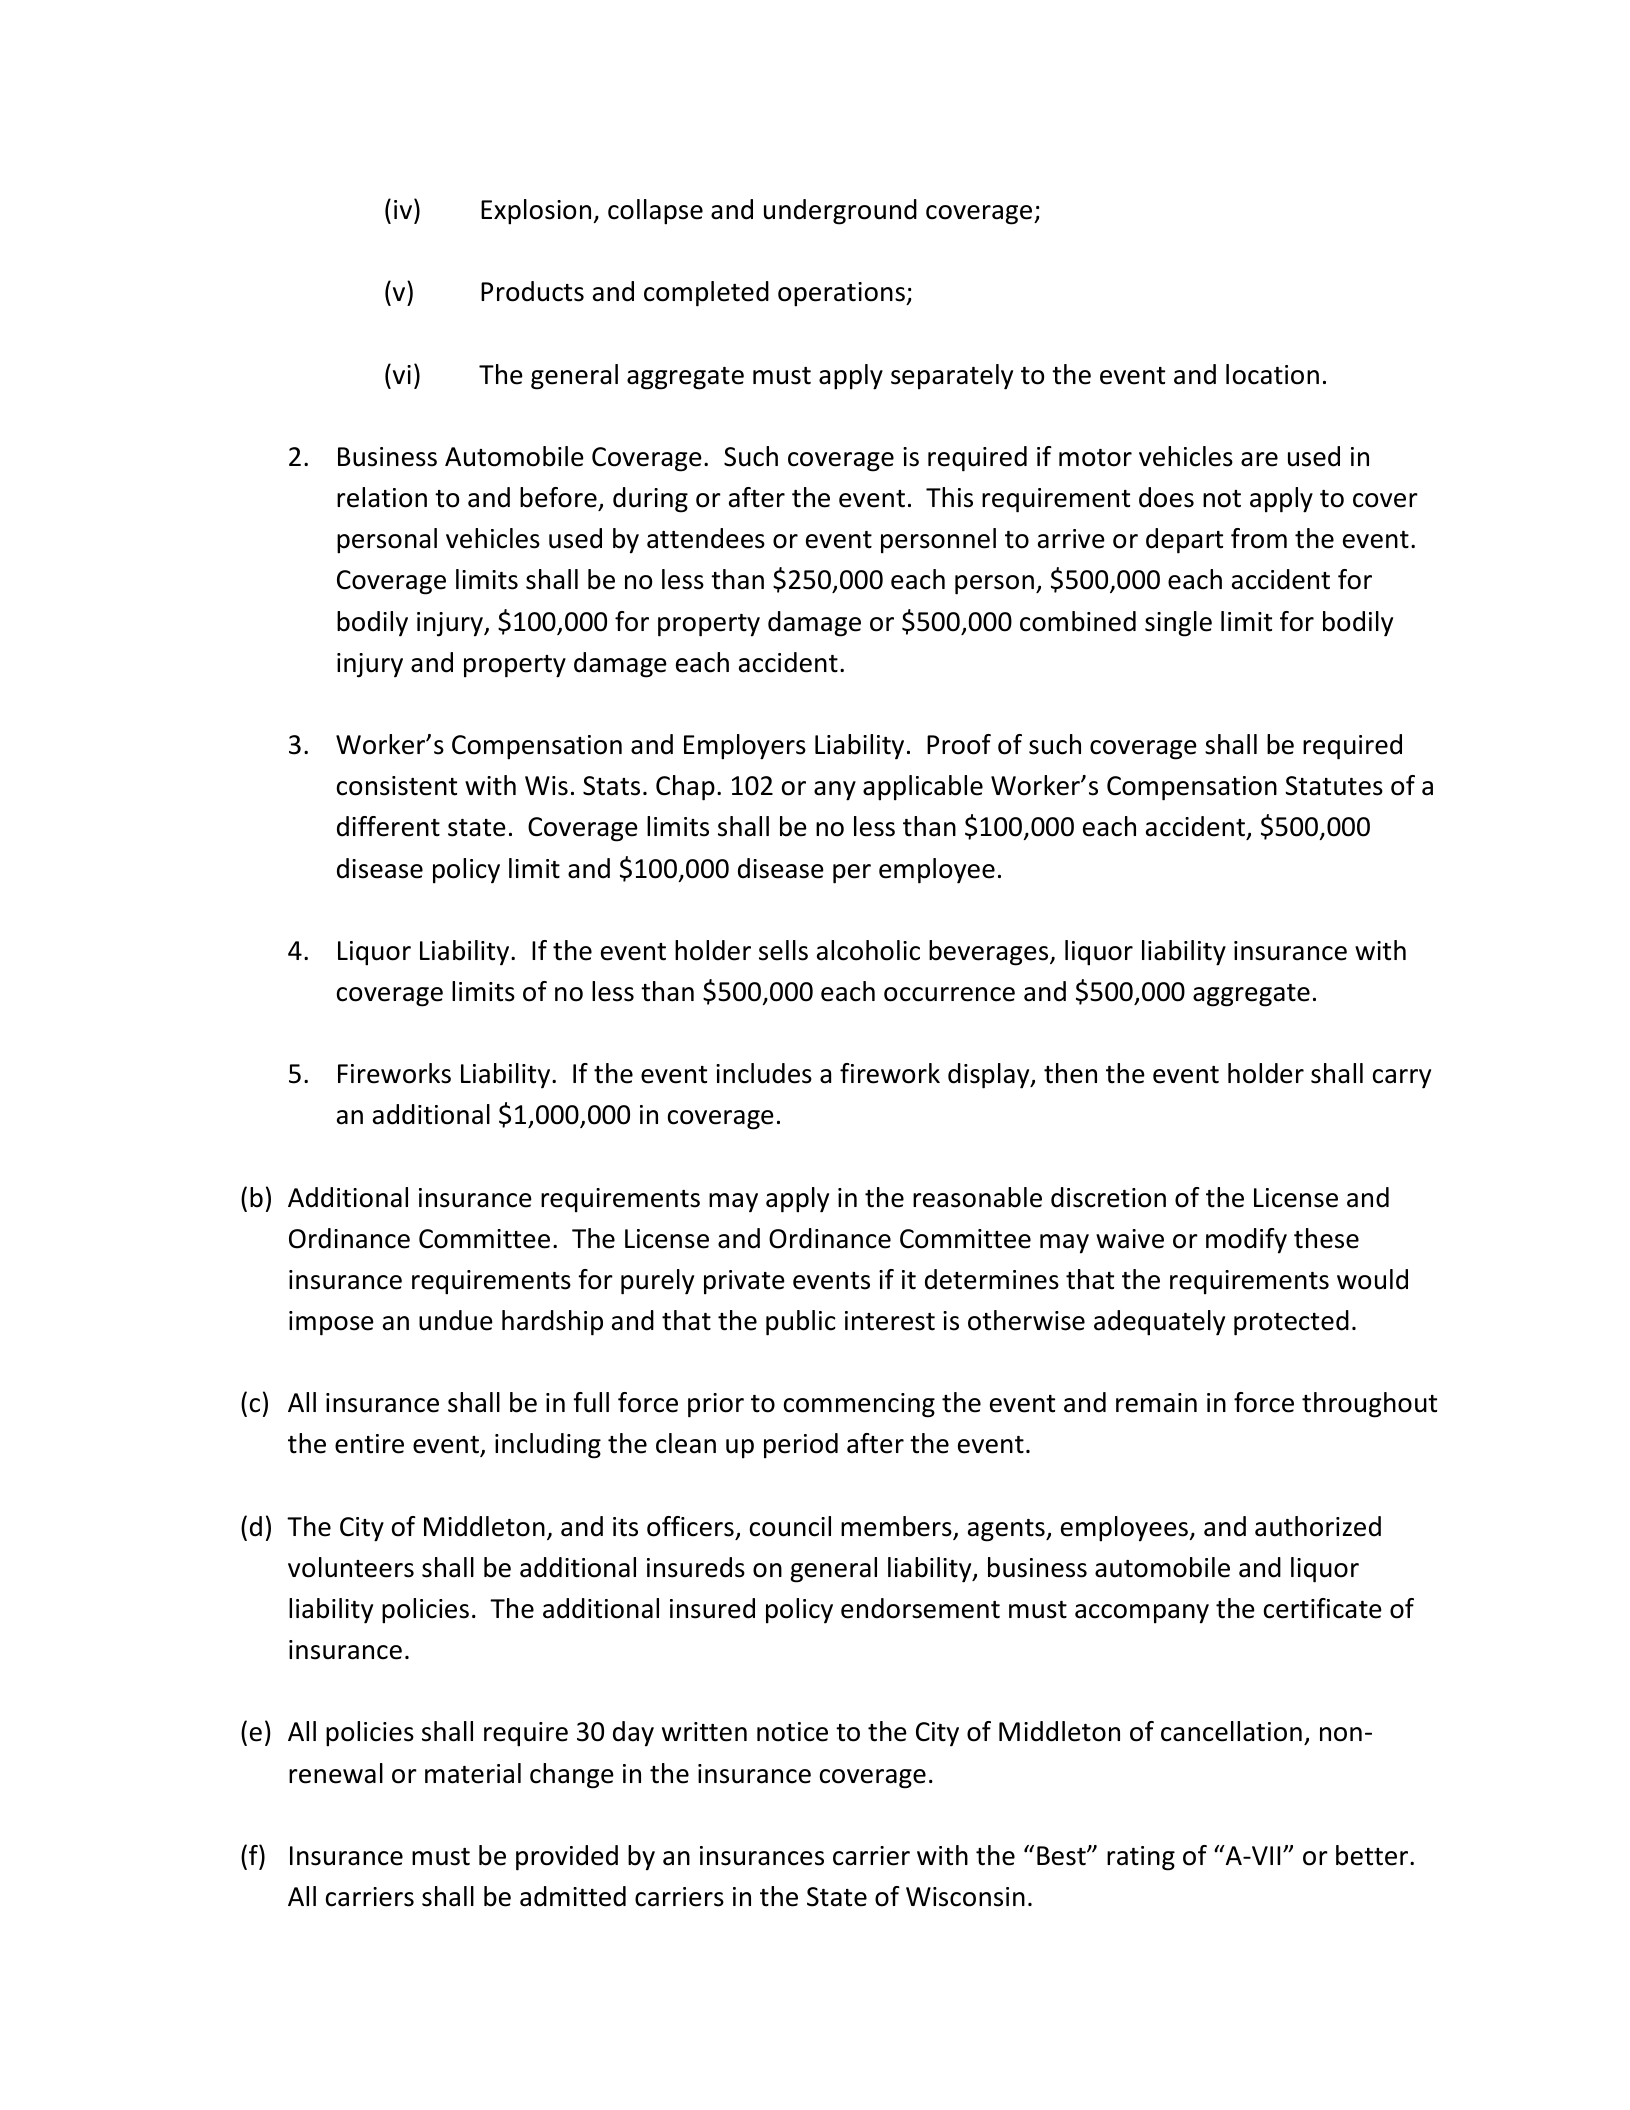  What do you see at coordinates (842, 294) in the image?
I see `operations` at bounding box center [842, 294].
